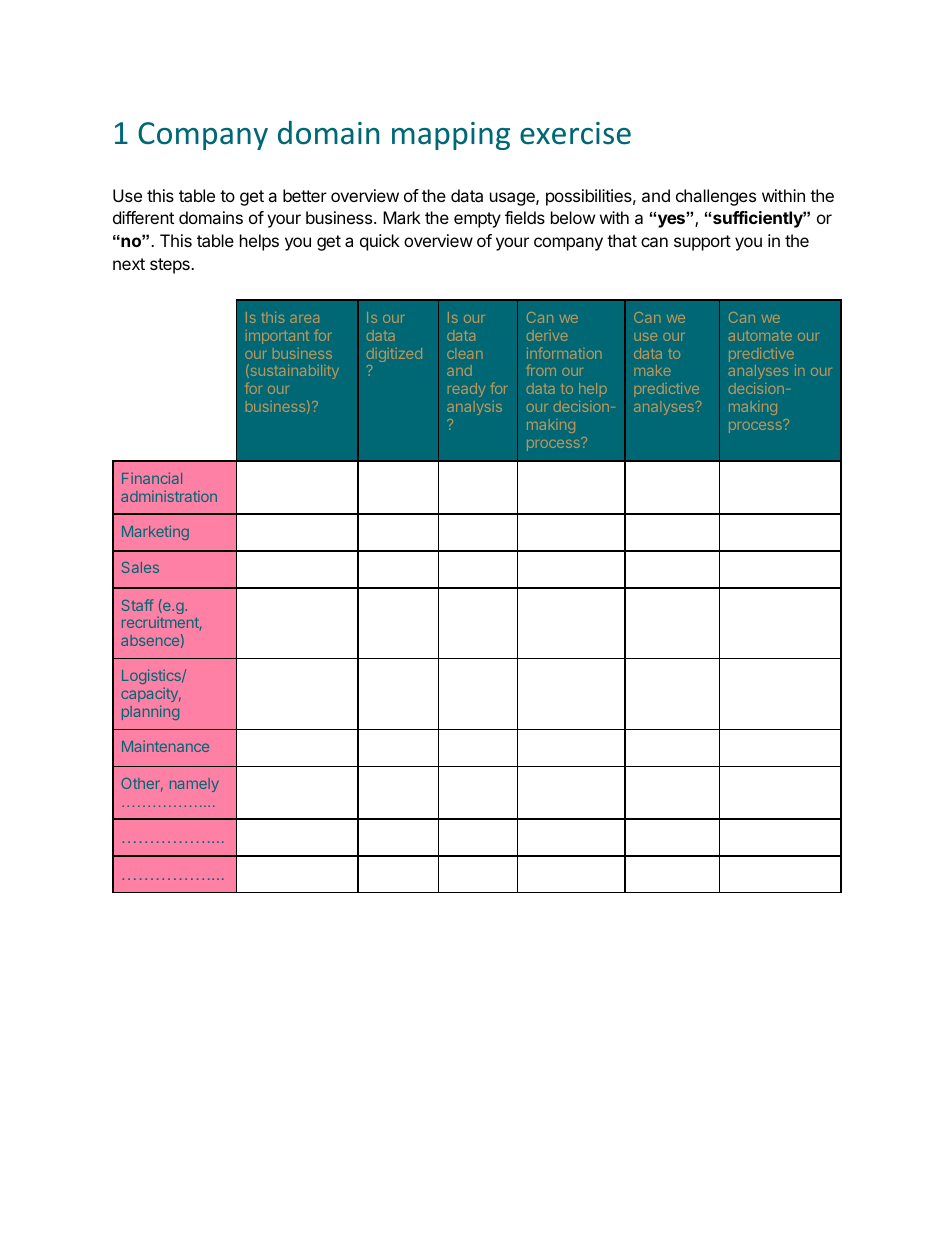 Image resolution: width=952 pixels, height=1233 pixels. What do you see at coordinates (466, 390) in the screenshot?
I see `ready` at bounding box center [466, 390].
